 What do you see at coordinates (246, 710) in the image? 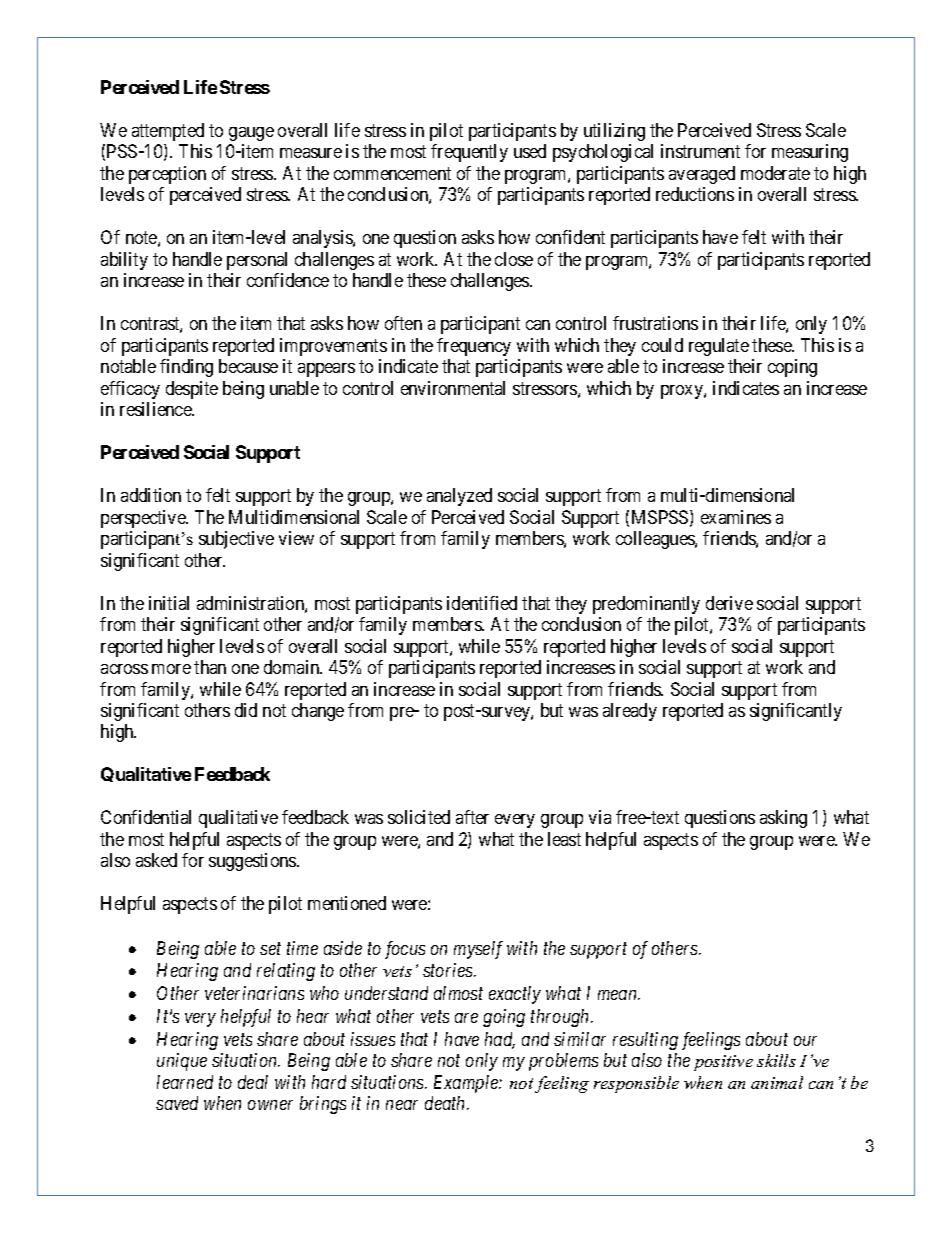
I see `did` at bounding box center [246, 710].
